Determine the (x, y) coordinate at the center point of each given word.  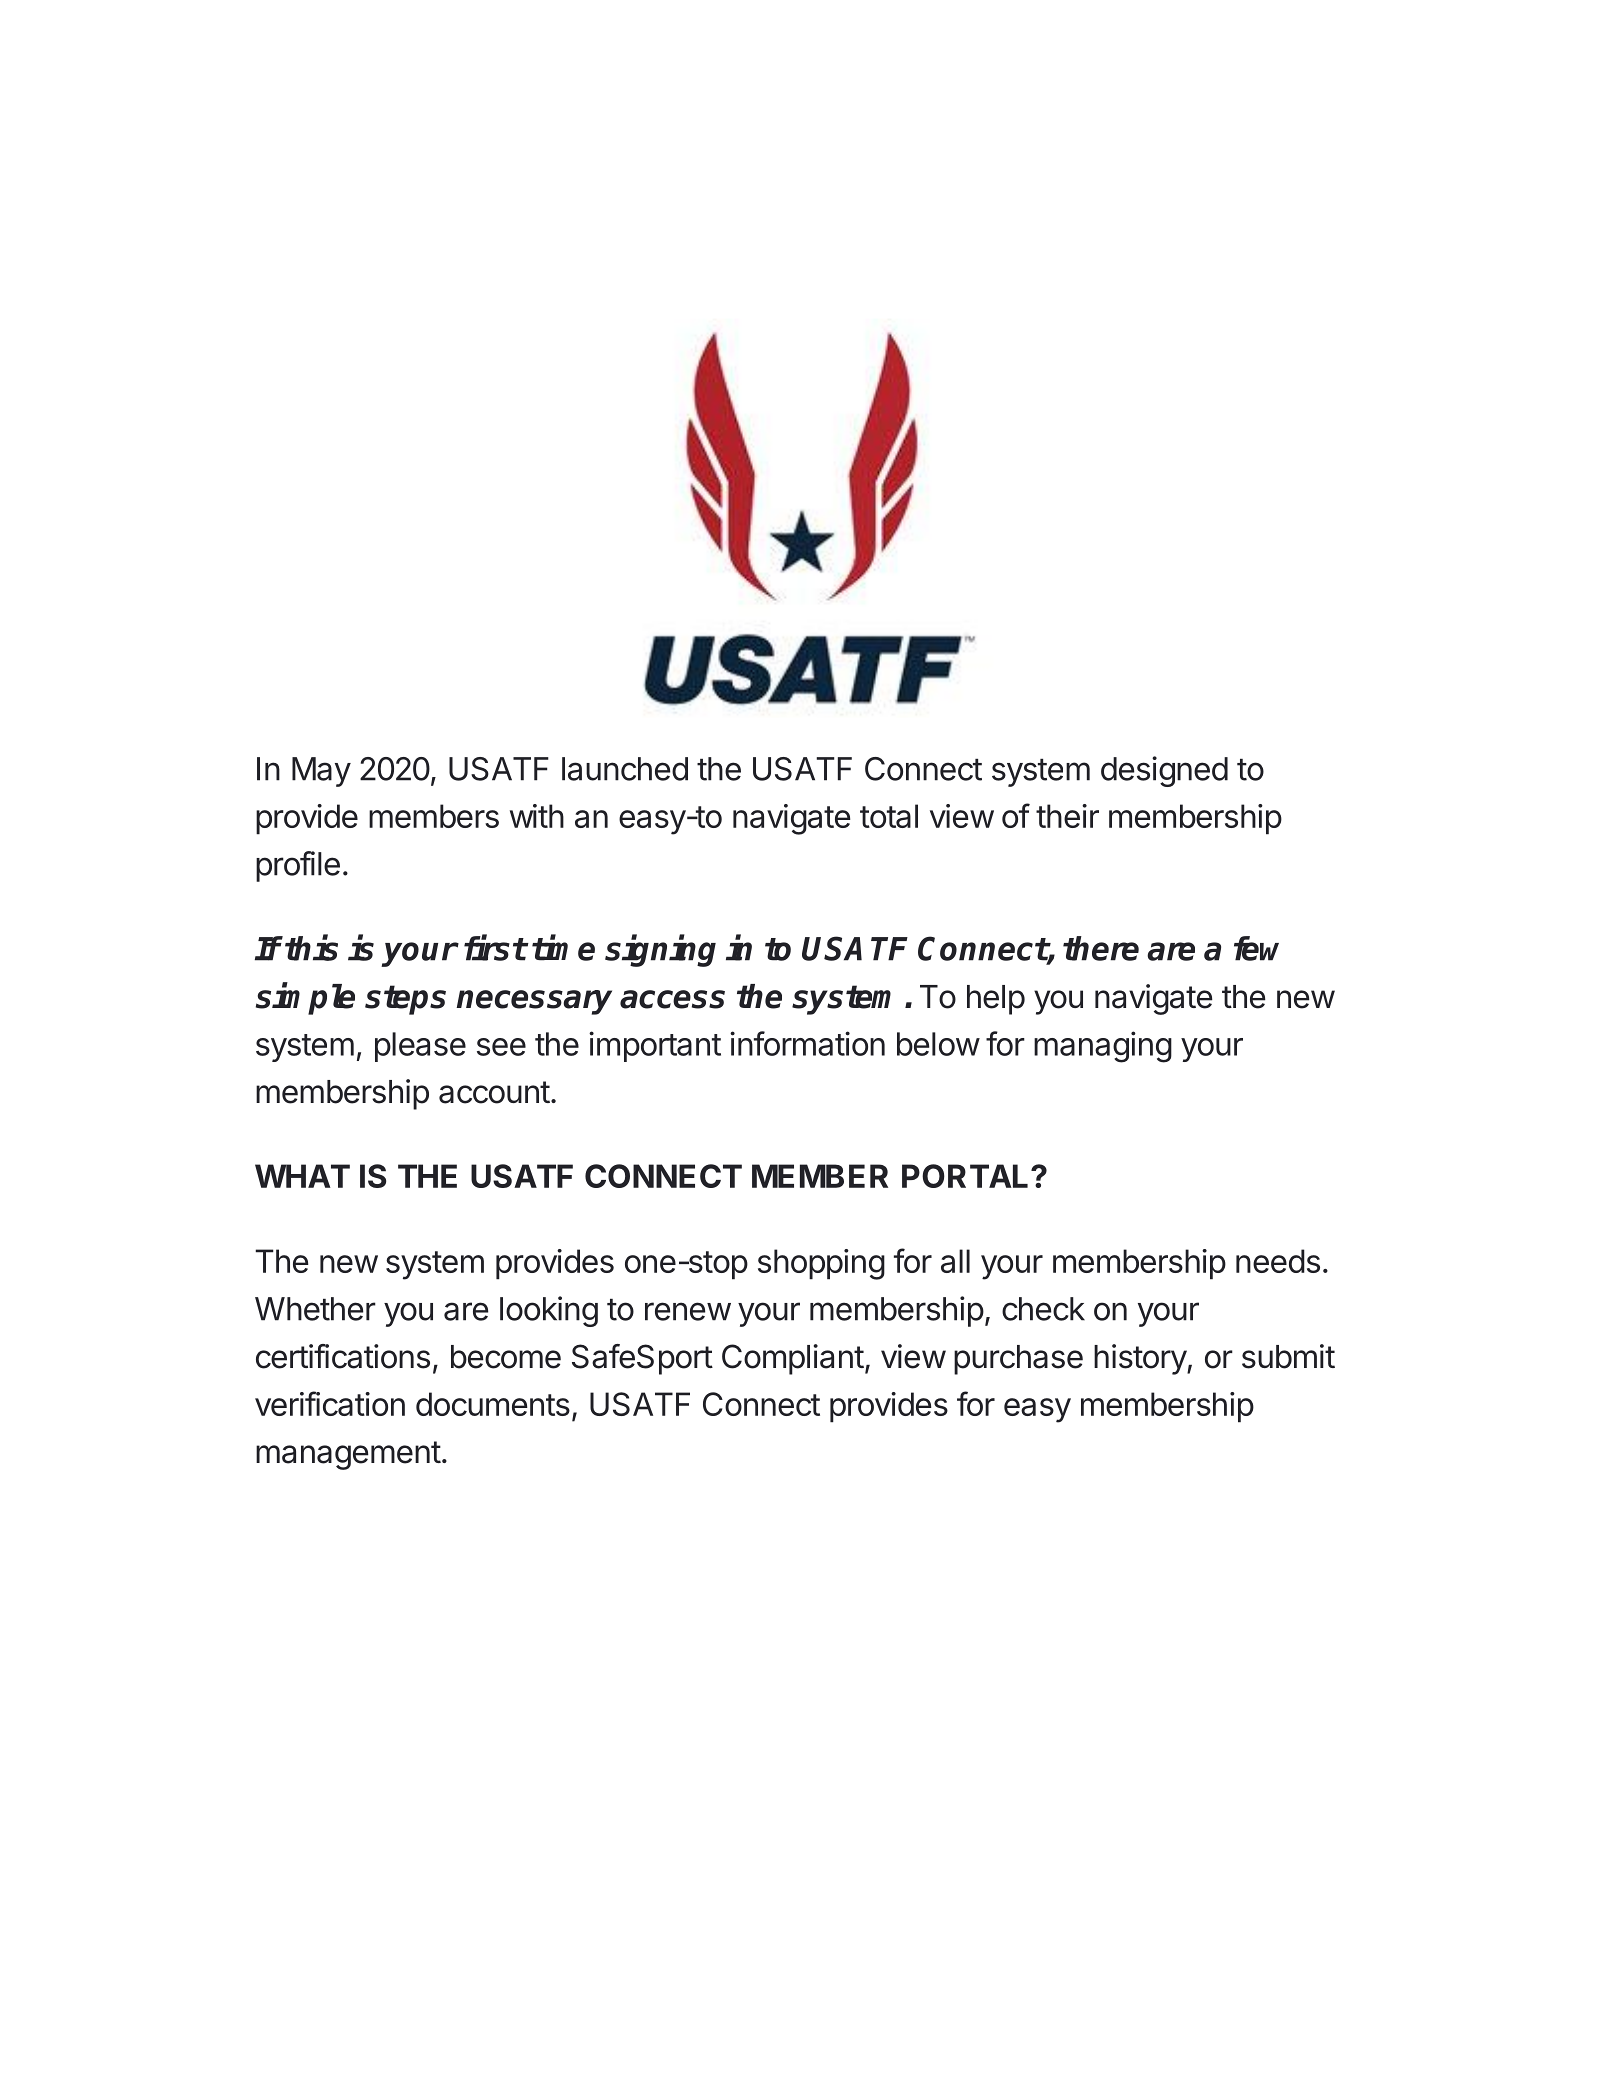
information (807, 1043)
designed (1164, 771)
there (1101, 948)
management (348, 1455)
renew (688, 1311)
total (889, 816)
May (321, 772)
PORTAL (967, 1176)
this (311, 948)
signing (660, 951)
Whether (315, 1309)
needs (1278, 1261)
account (494, 1092)
